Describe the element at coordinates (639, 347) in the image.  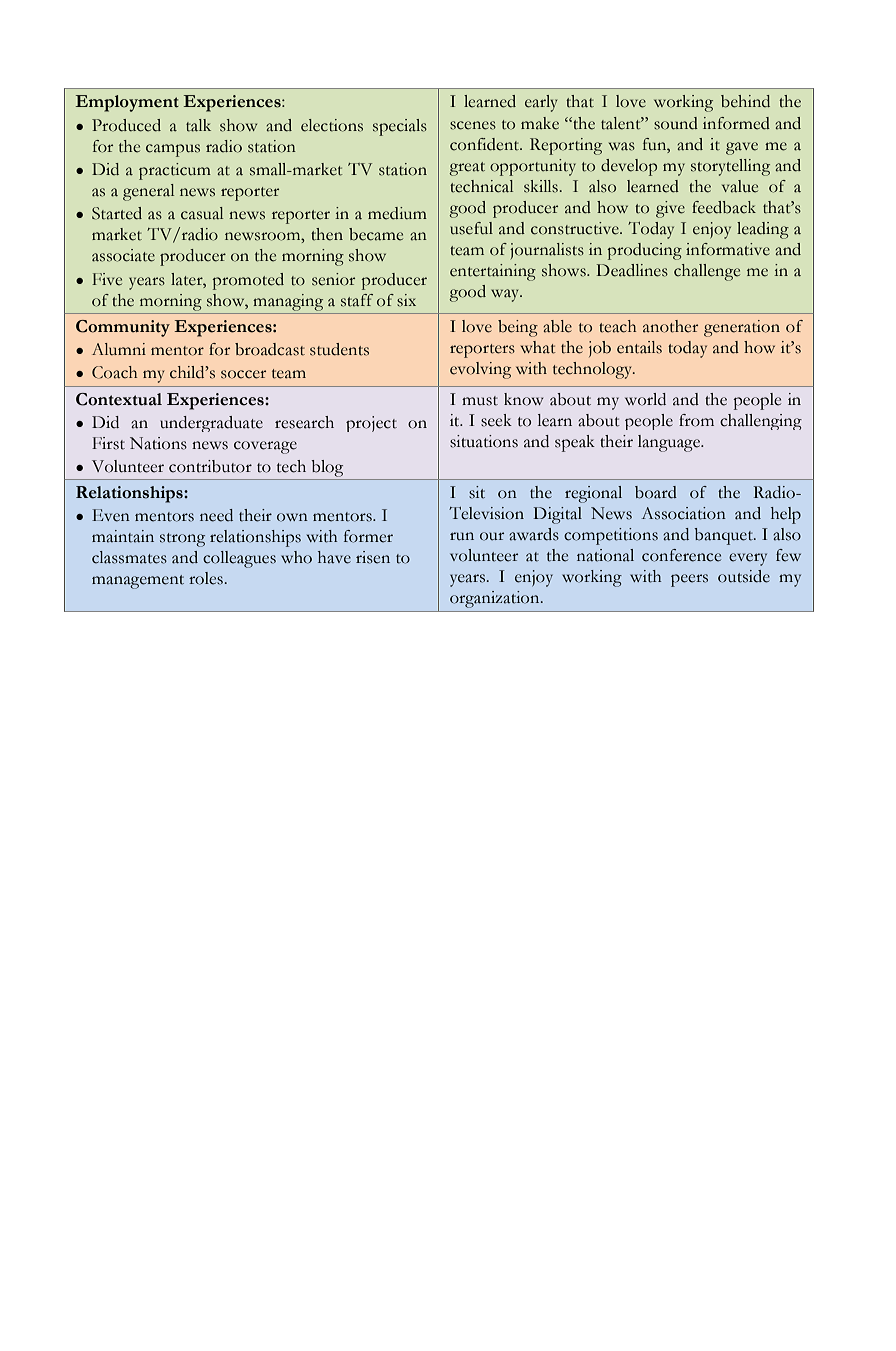
I see `entails` at that location.
